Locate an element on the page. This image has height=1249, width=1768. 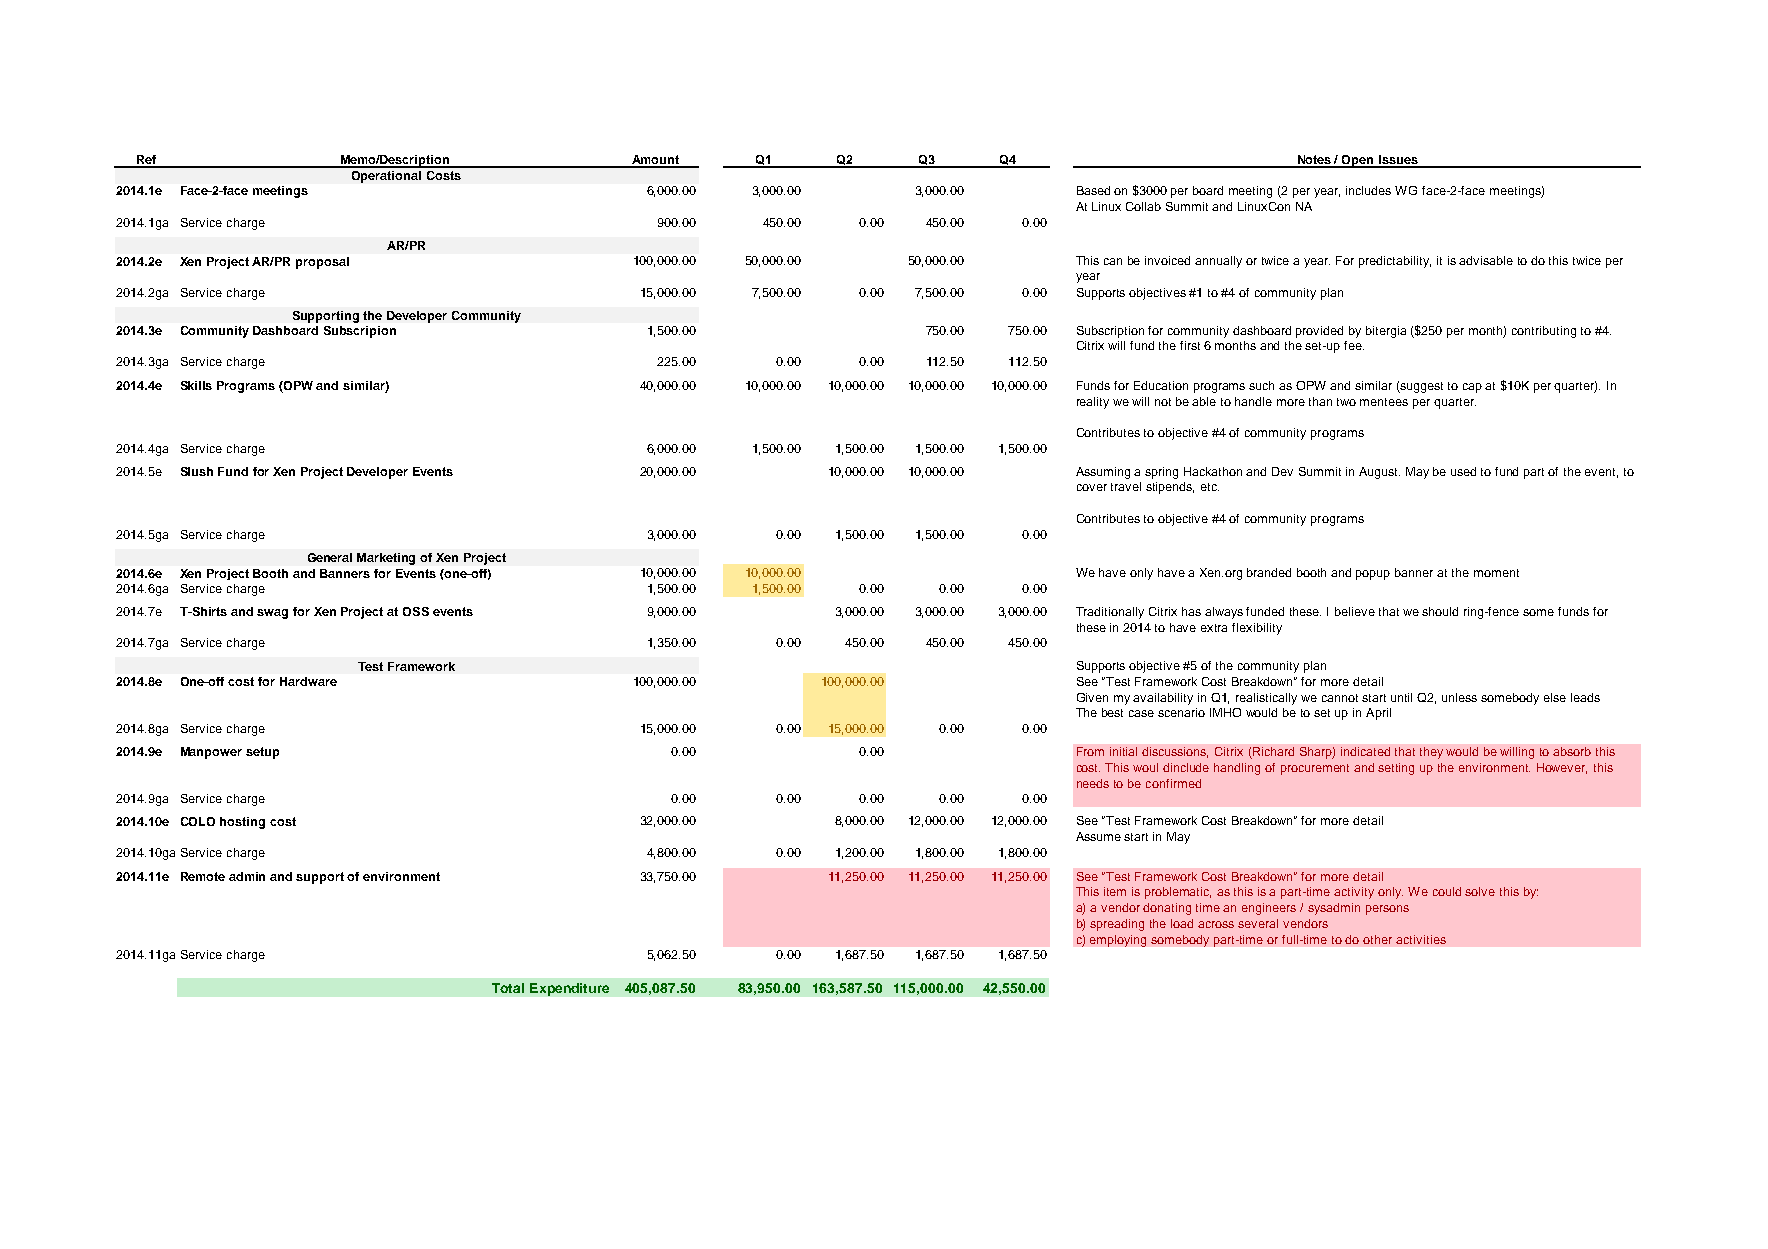
includes is located at coordinates (1368, 190).
